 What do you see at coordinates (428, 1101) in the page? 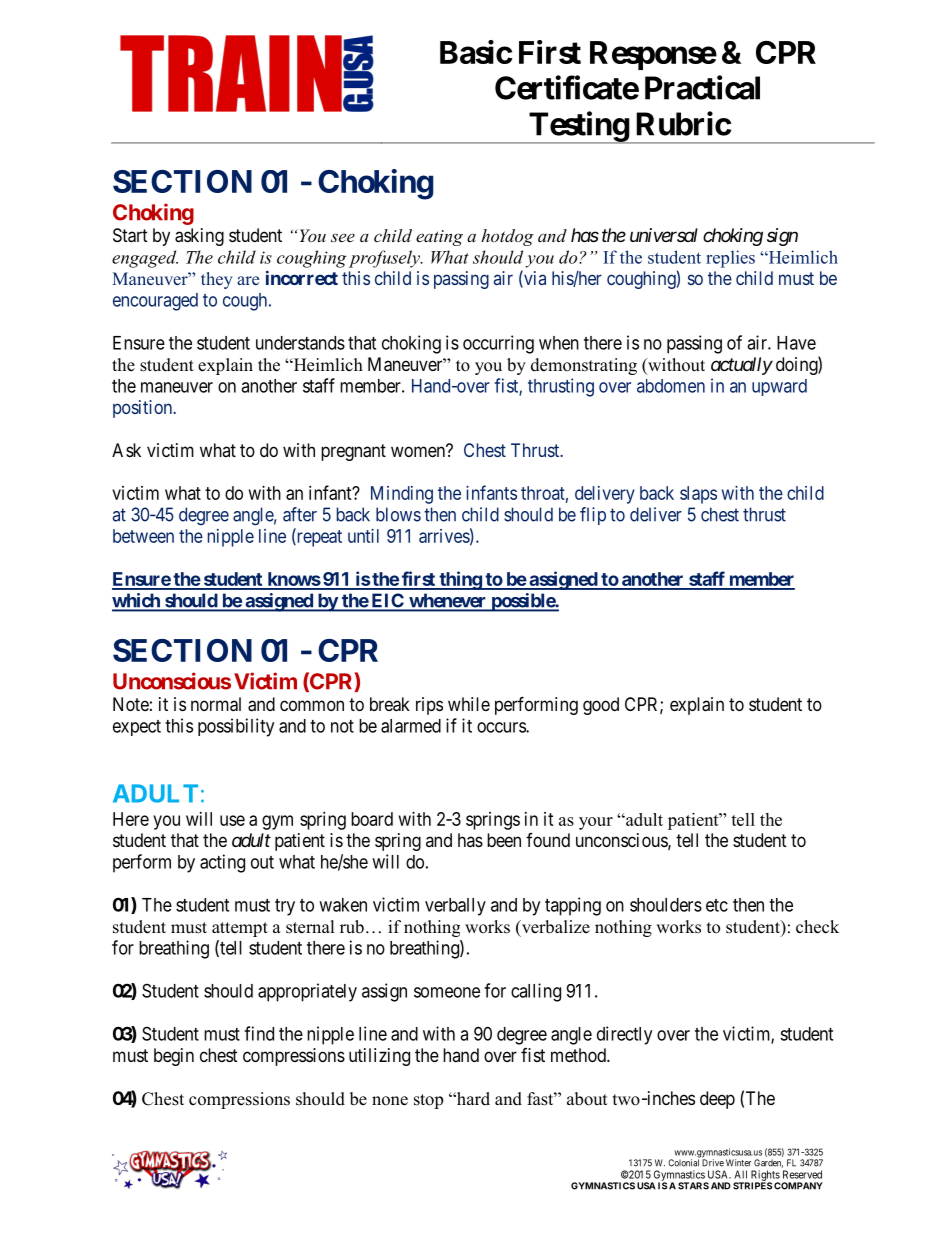
I see `stop` at bounding box center [428, 1101].
